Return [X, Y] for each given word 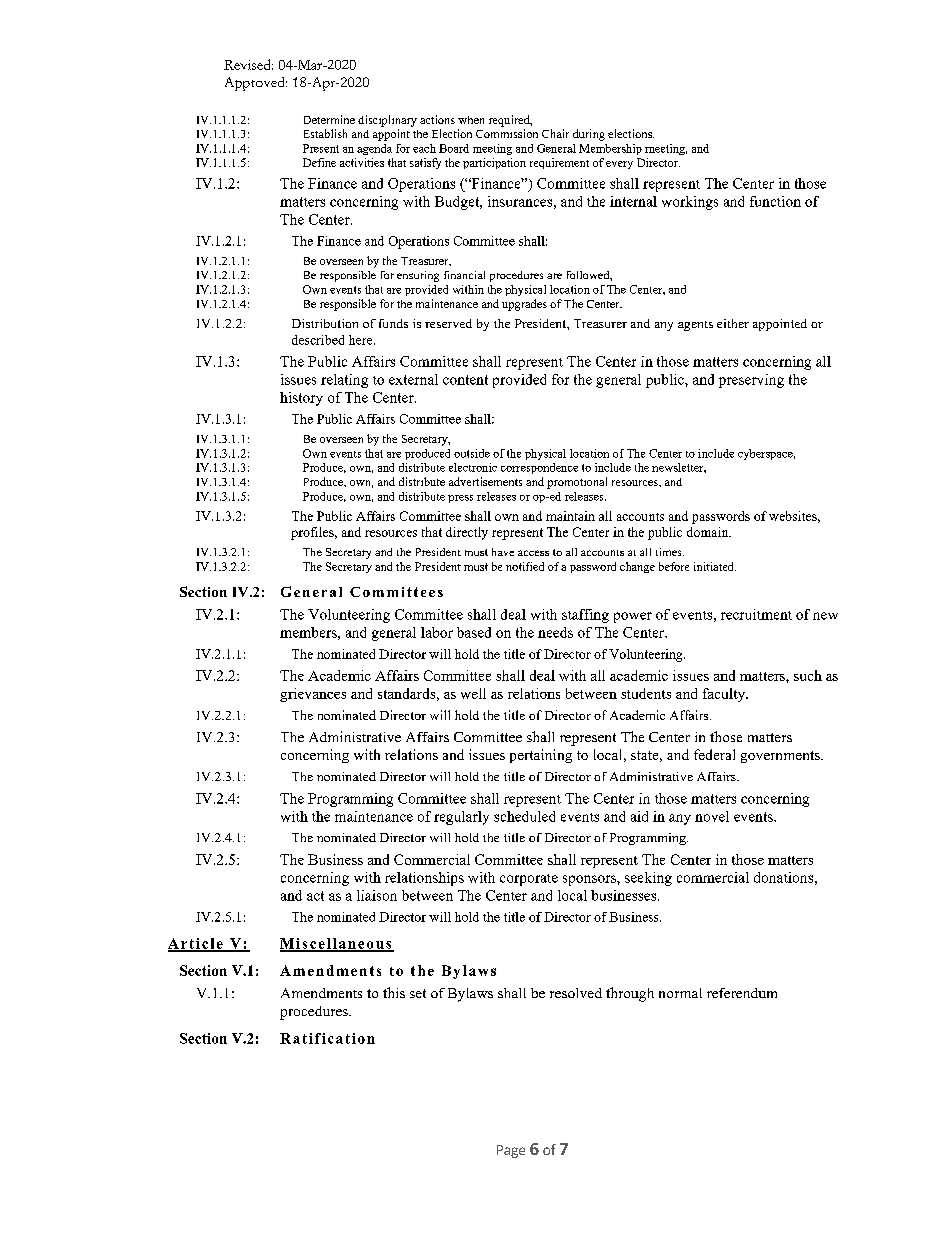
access [533, 553]
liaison [377, 895]
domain [709, 532]
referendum [742, 993]
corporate [529, 880]
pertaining [541, 756]
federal [714, 754]
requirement [559, 163]
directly [467, 533]
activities [362, 162]
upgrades [524, 305]
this [394, 992]
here [362, 340]
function [775, 201]
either [733, 323]
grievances [313, 695]
